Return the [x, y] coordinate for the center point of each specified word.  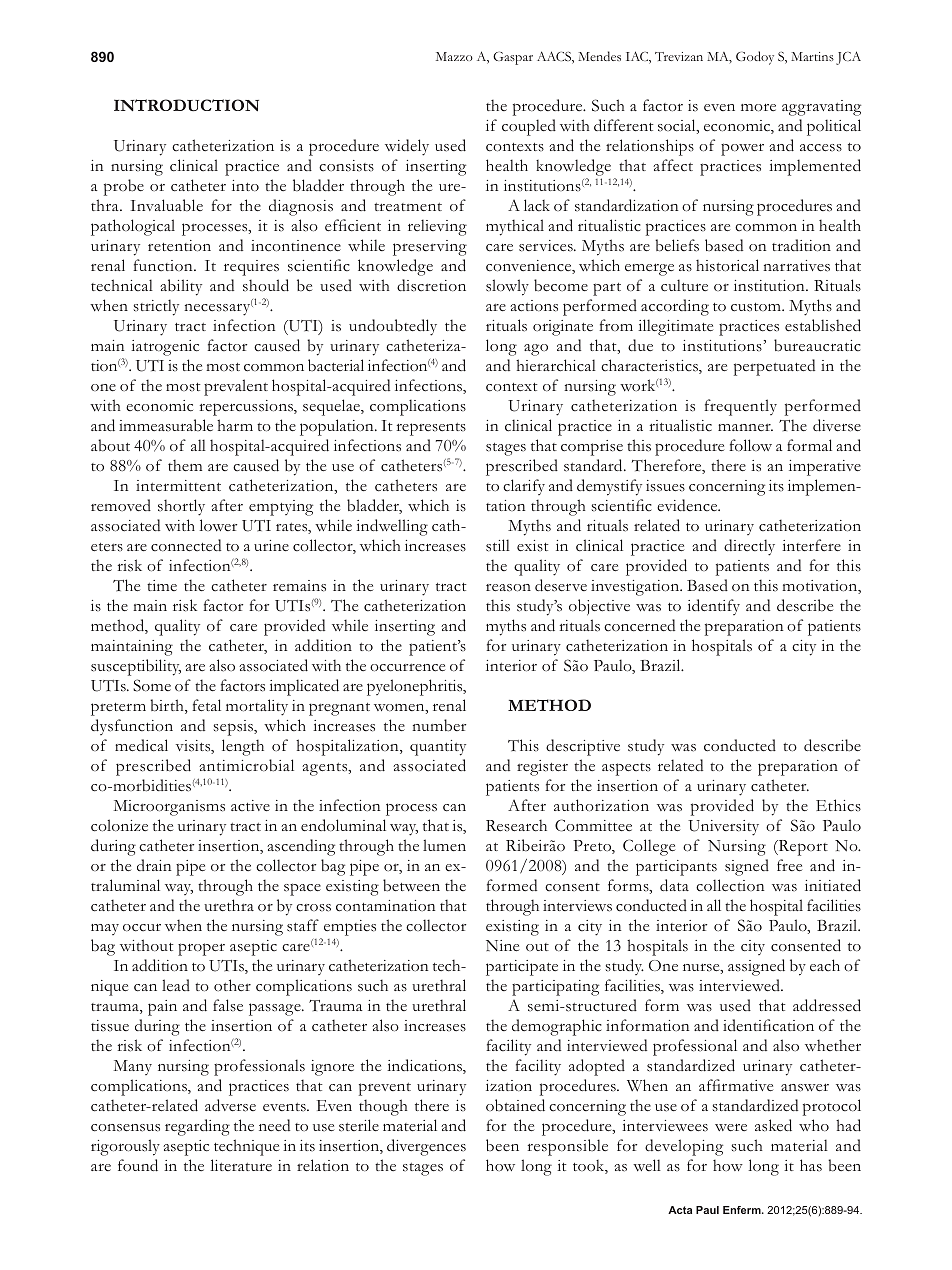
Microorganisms [169, 808]
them [185, 465]
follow [750, 445]
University [723, 828]
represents [431, 429]
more [758, 107]
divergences [426, 1147]
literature [241, 1165]
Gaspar [513, 58]
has [811, 1165]
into [245, 185]
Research [516, 825]
